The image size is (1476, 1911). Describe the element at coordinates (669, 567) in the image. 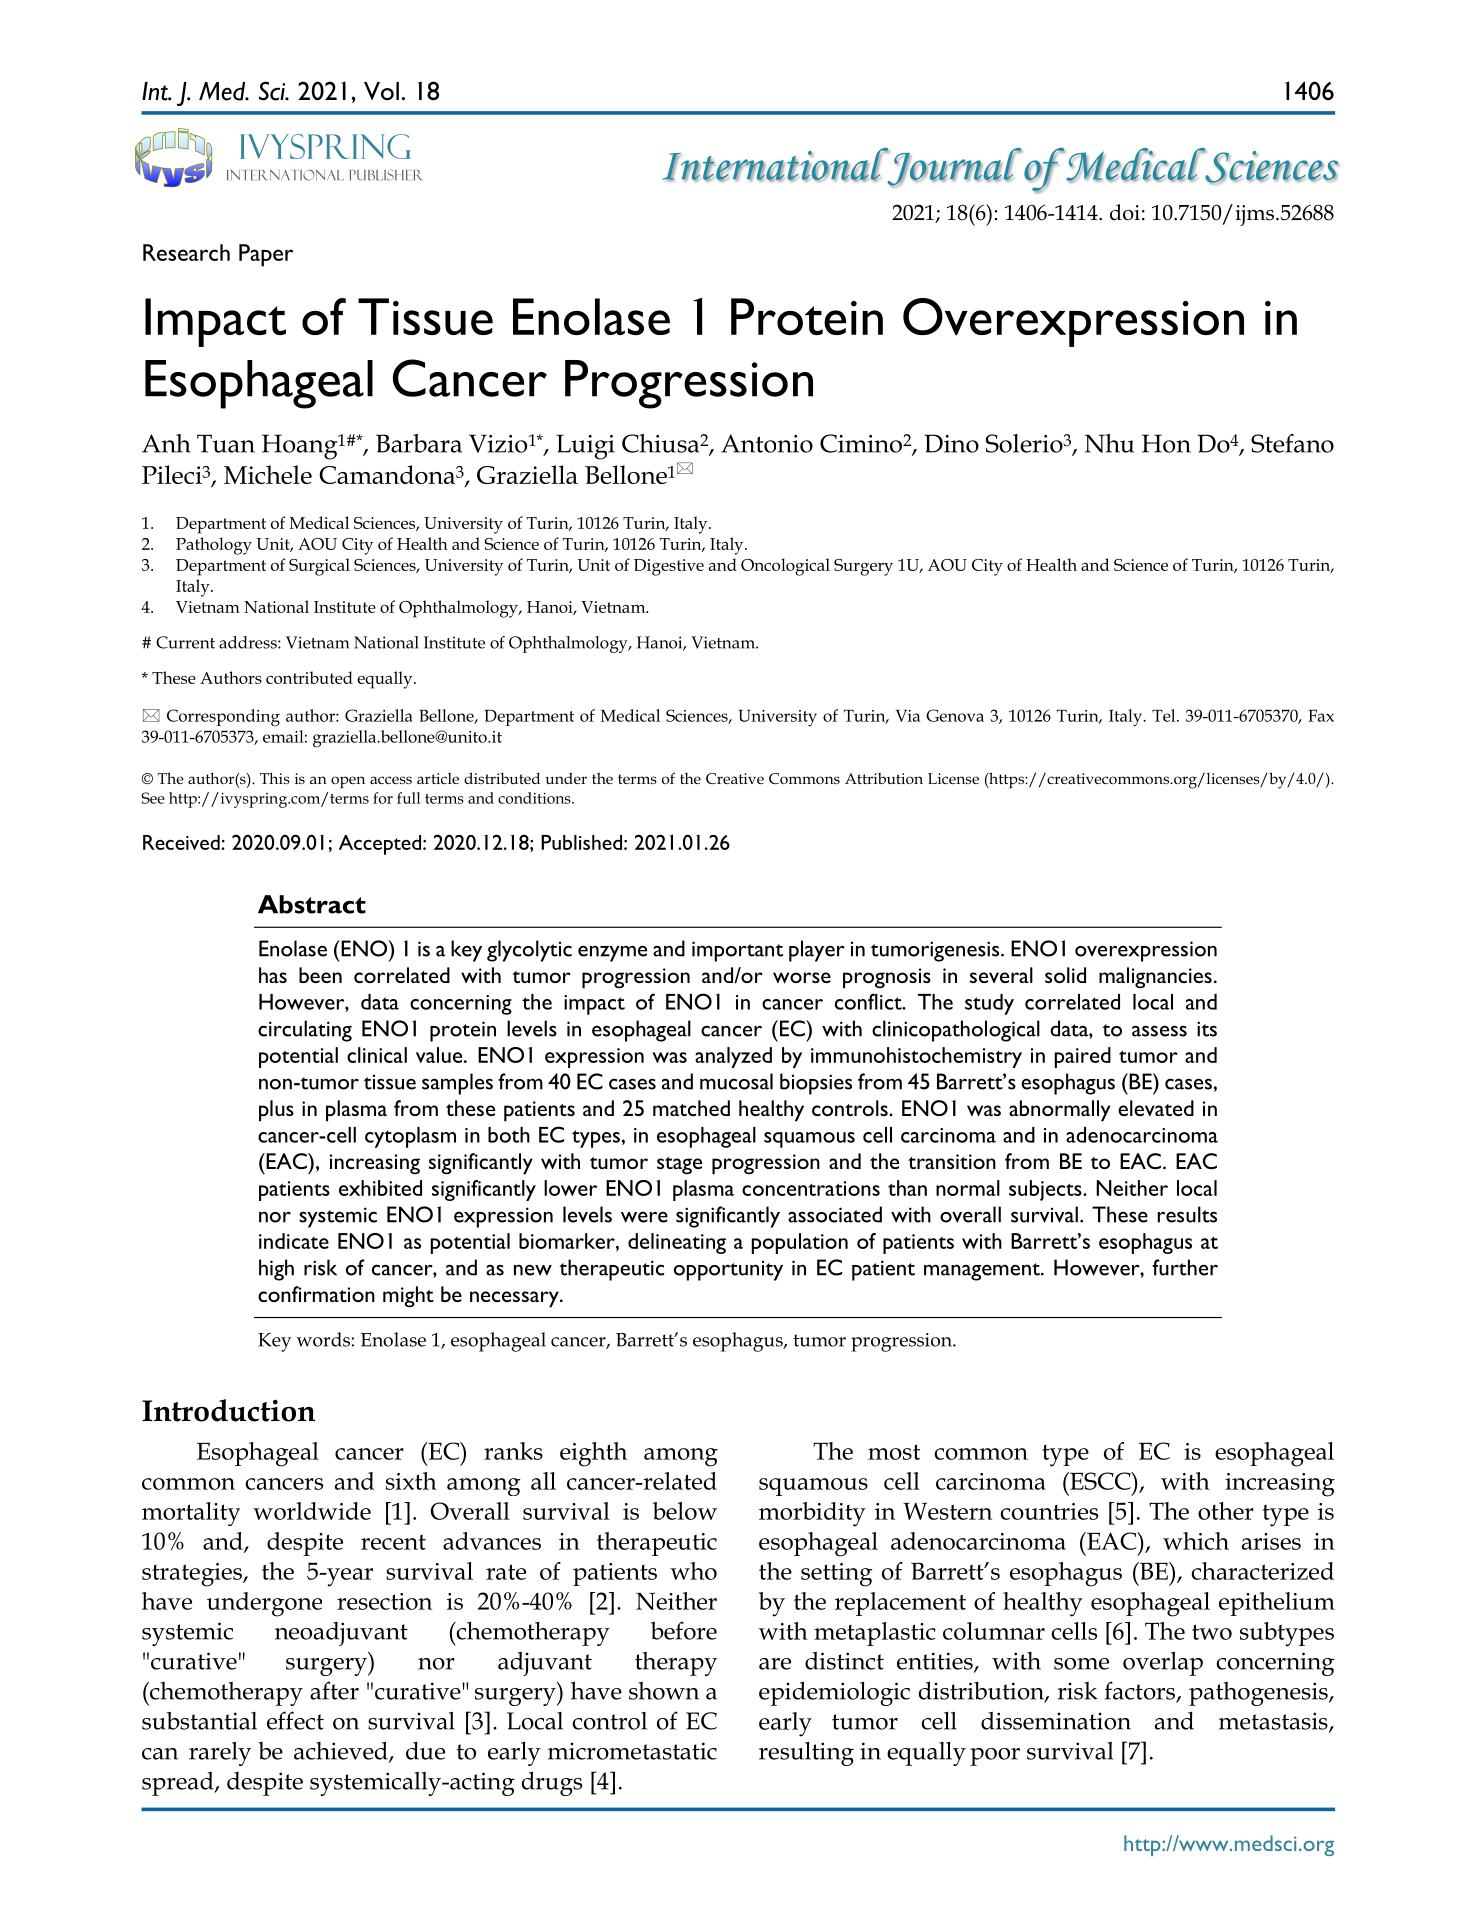

I see `Digestive` at that location.
